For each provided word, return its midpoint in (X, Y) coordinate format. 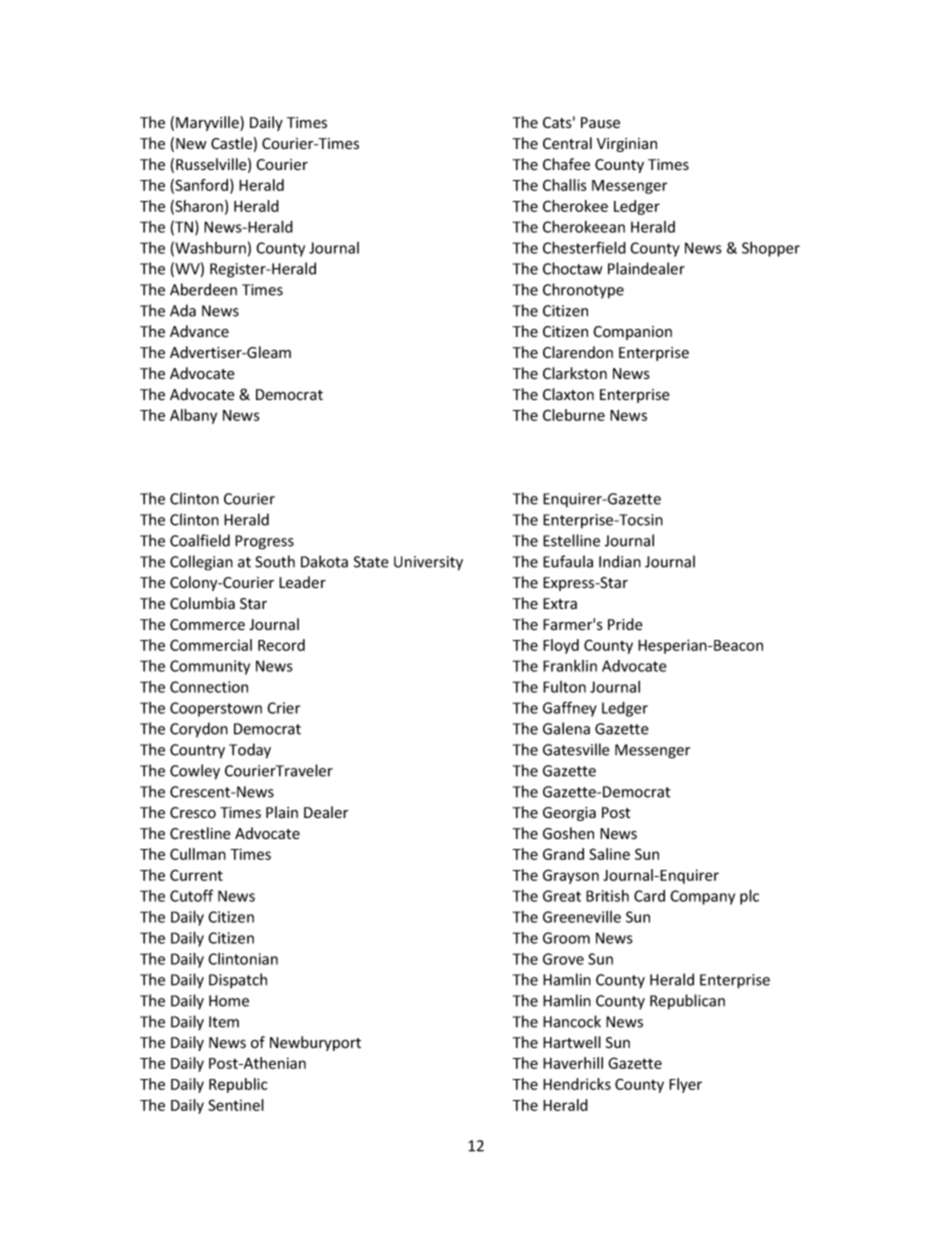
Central (567, 143)
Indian (620, 561)
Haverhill (573, 1063)
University (428, 563)
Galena (566, 728)
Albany (193, 416)
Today (250, 751)
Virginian (627, 145)
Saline (609, 854)
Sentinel (236, 1105)
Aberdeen (203, 289)
